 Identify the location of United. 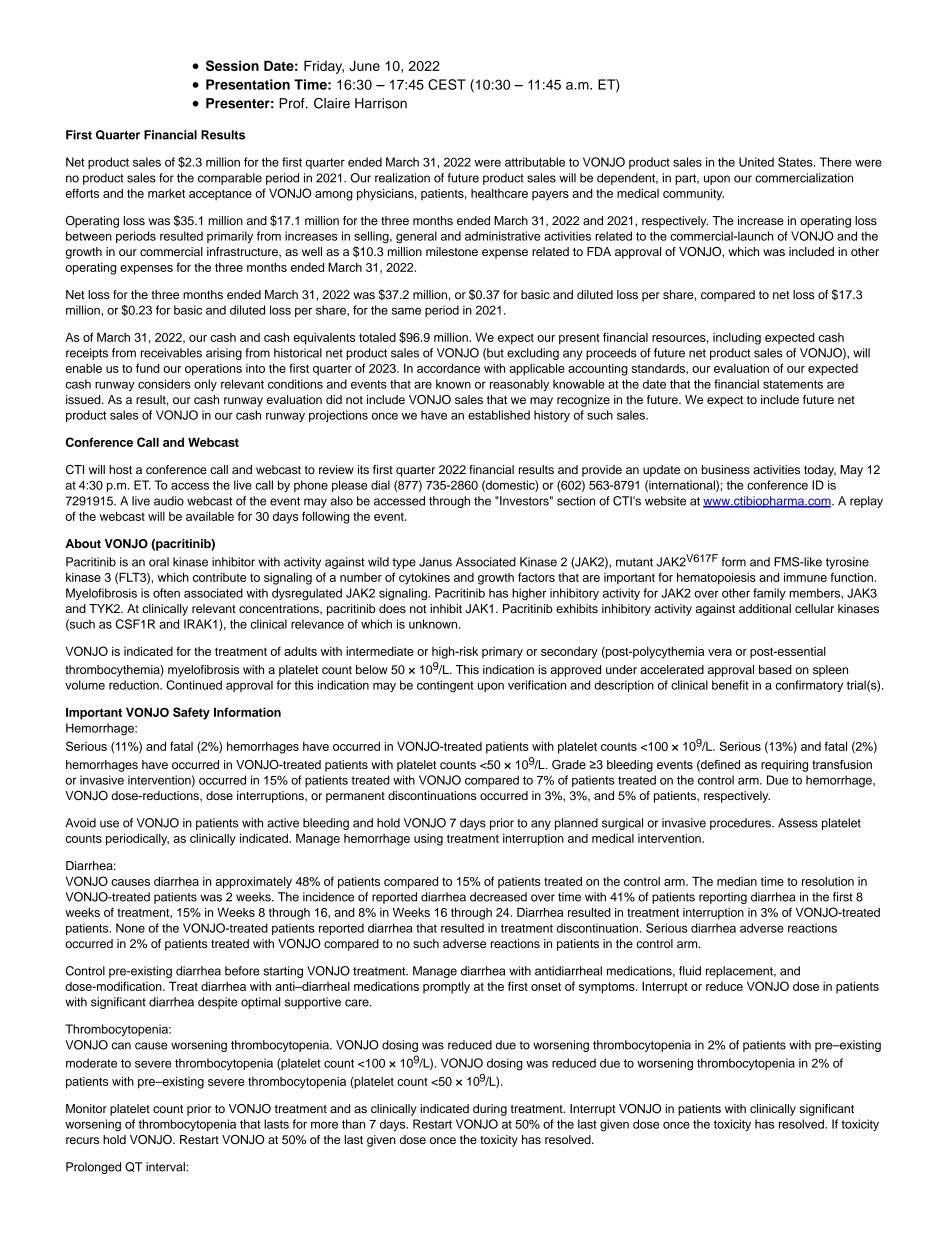
(756, 162).
